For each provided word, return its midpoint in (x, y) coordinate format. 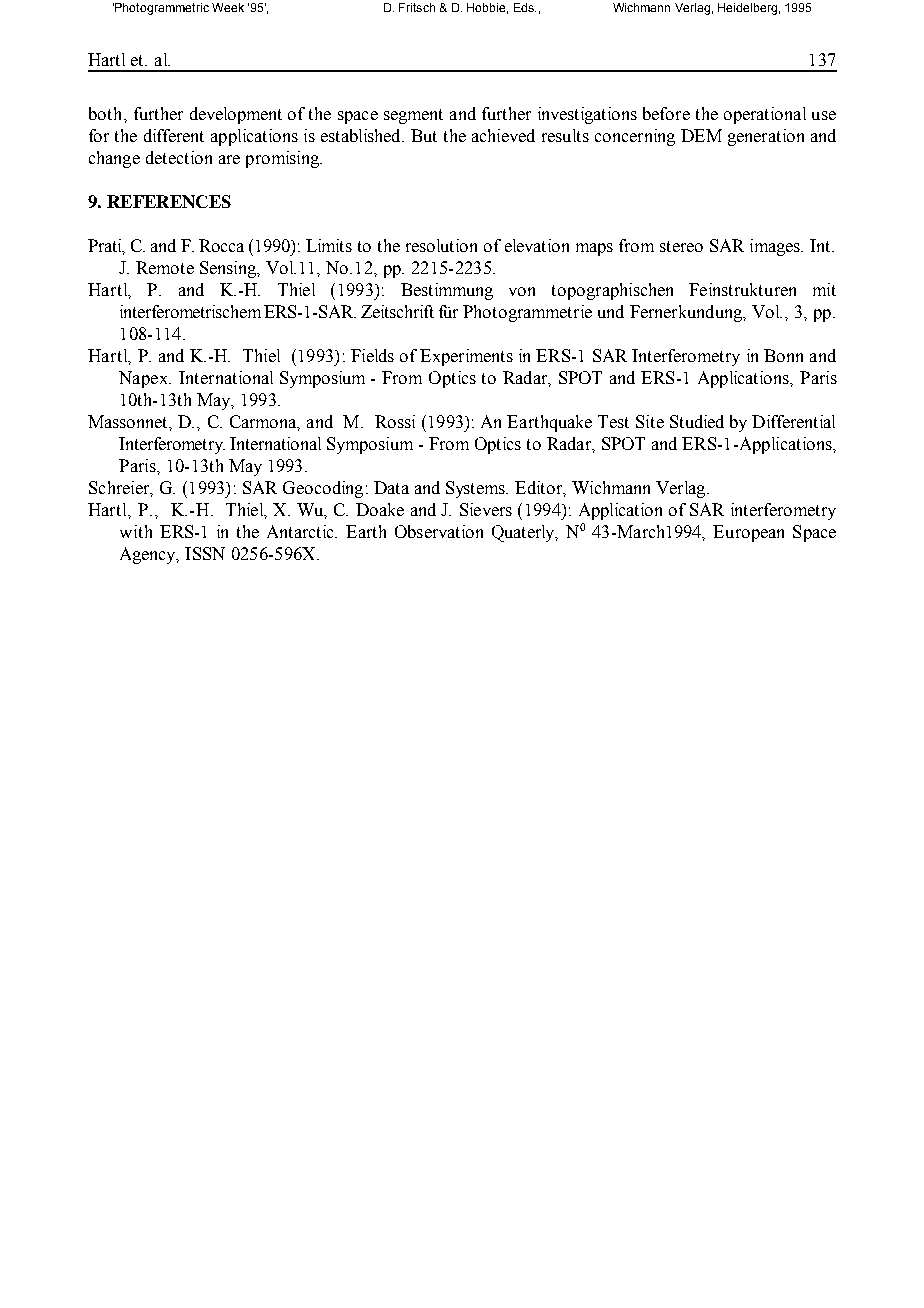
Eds (525, 7)
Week (228, 7)
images (776, 247)
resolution (441, 245)
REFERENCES (169, 201)
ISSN (205, 553)
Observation (439, 531)
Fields (372, 355)
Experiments (466, 357)
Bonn (783, 355)
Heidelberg (747, 9)
